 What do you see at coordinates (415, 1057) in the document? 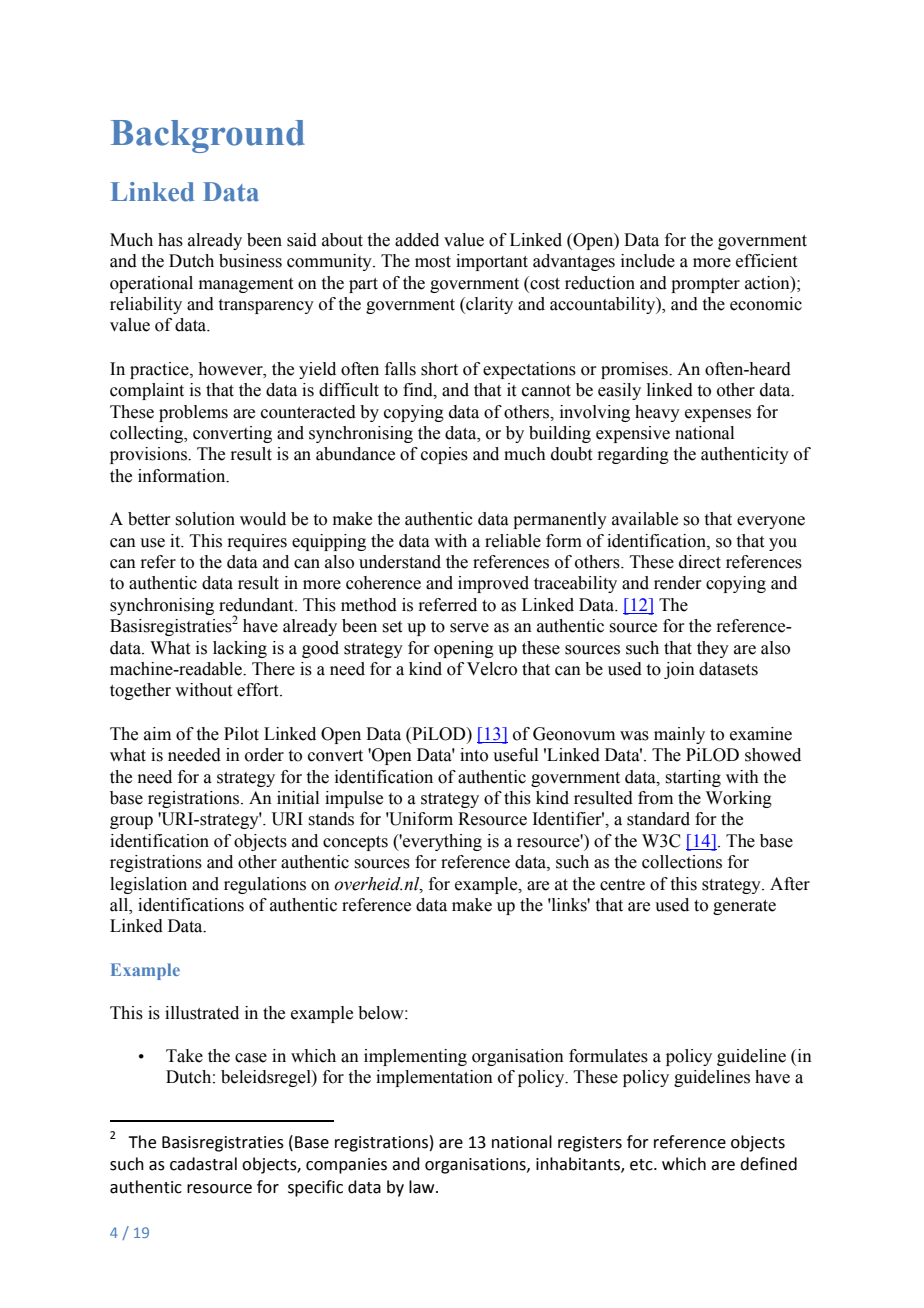
I see `implementing` at bounding box center [415, 1057].
